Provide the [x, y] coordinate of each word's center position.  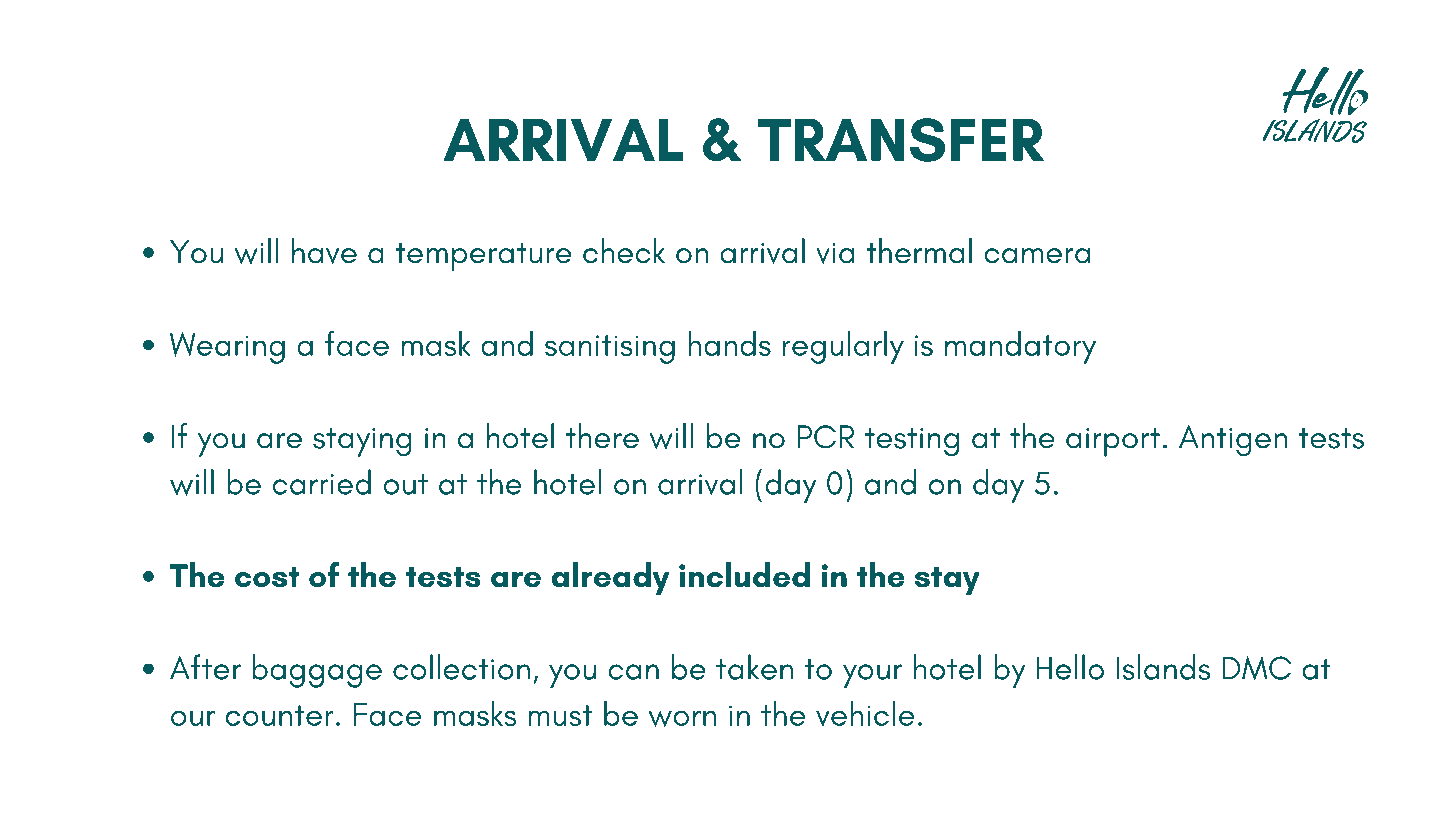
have [324, 251]
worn [682, 718]
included [744, 574]
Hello [1070, 667]
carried [322, 482]
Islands [1163, 667]
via [835, 253]
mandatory [1020, 347]
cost [267, 577]
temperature [483, 257]
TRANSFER [900, 140]
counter [279, 715]
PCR [825, 437]
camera [1037, 256]
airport [1113, 442]
